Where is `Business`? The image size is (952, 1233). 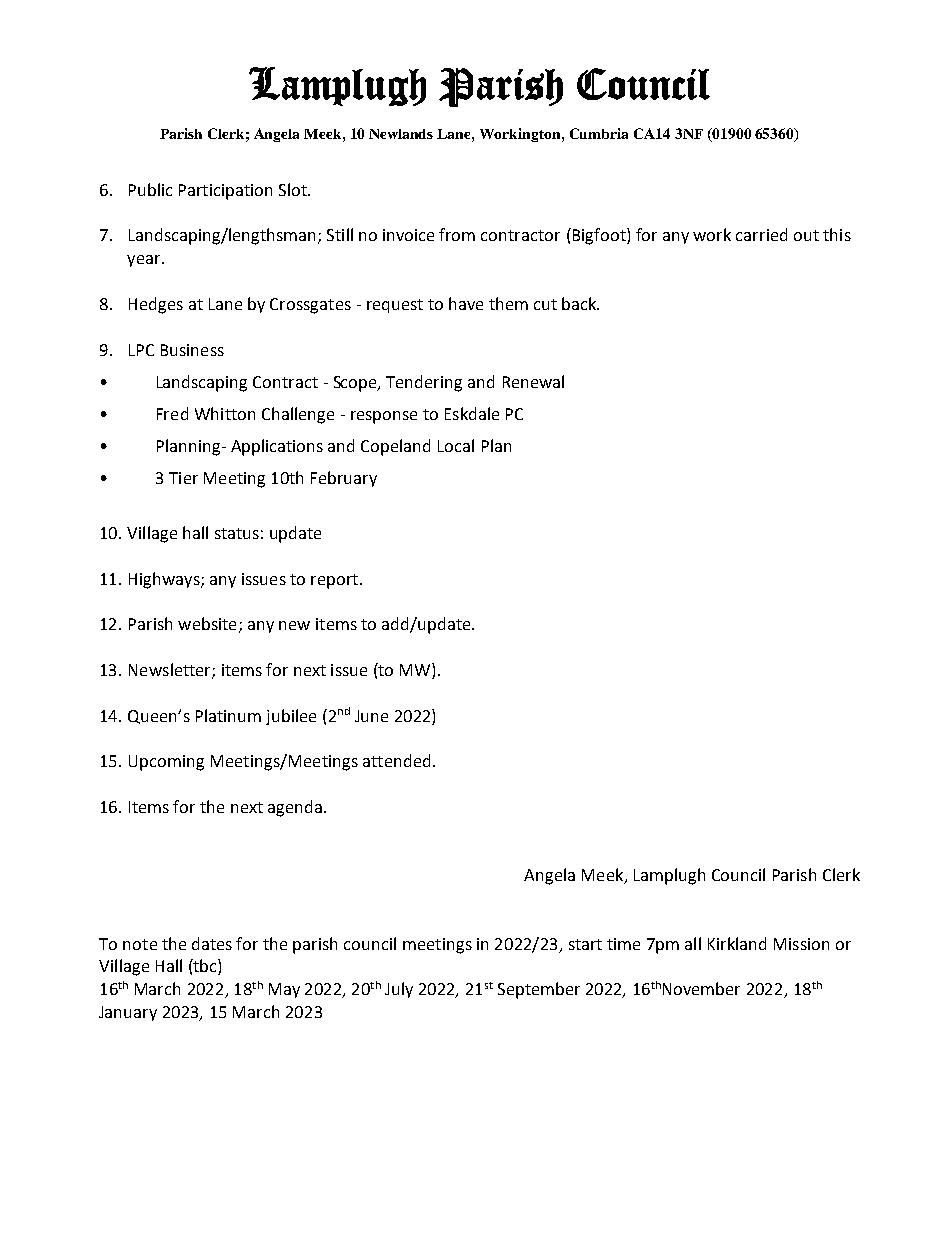 Business is located at coordinates (192, 350).
